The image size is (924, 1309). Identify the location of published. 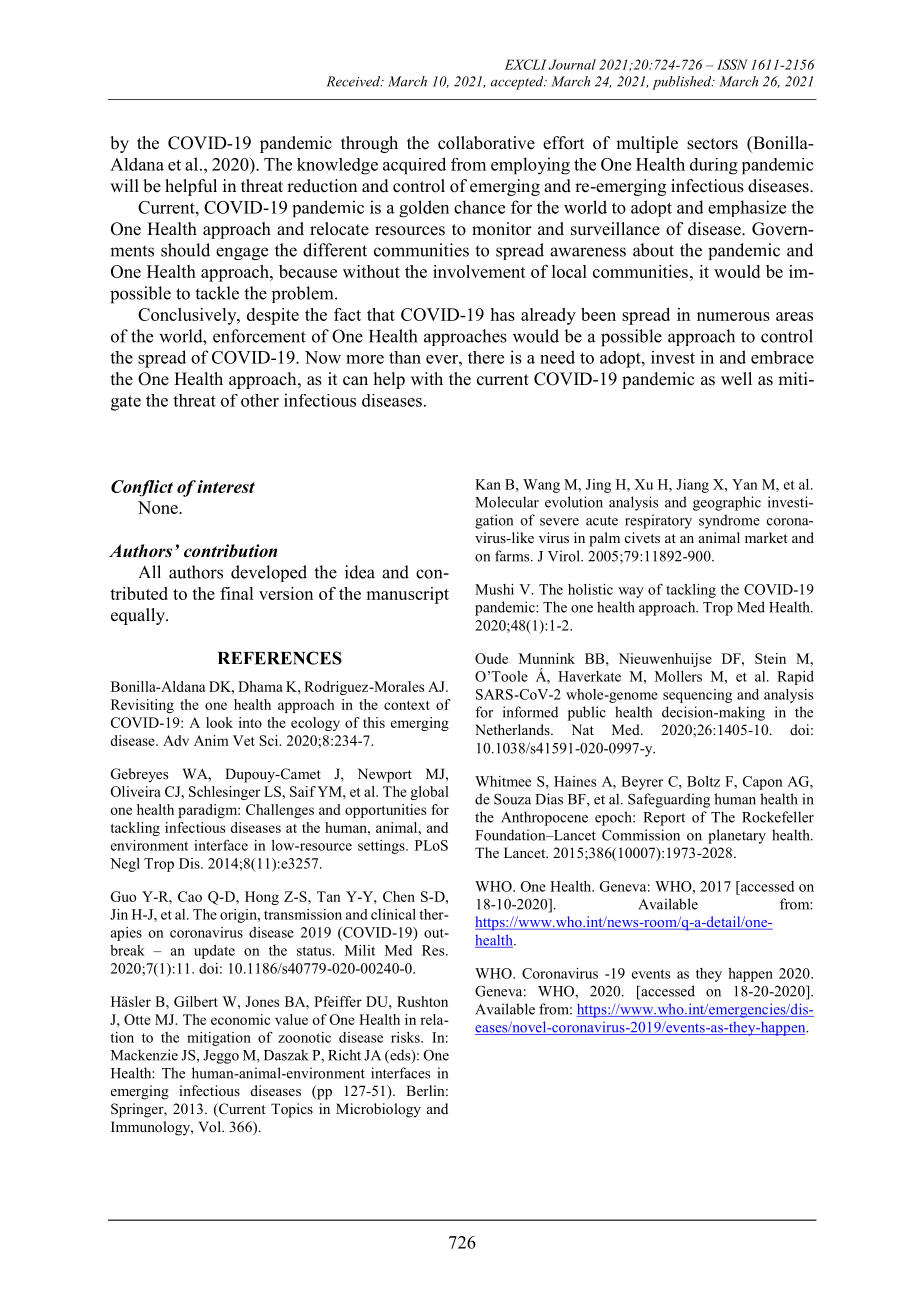
(683, 83).
